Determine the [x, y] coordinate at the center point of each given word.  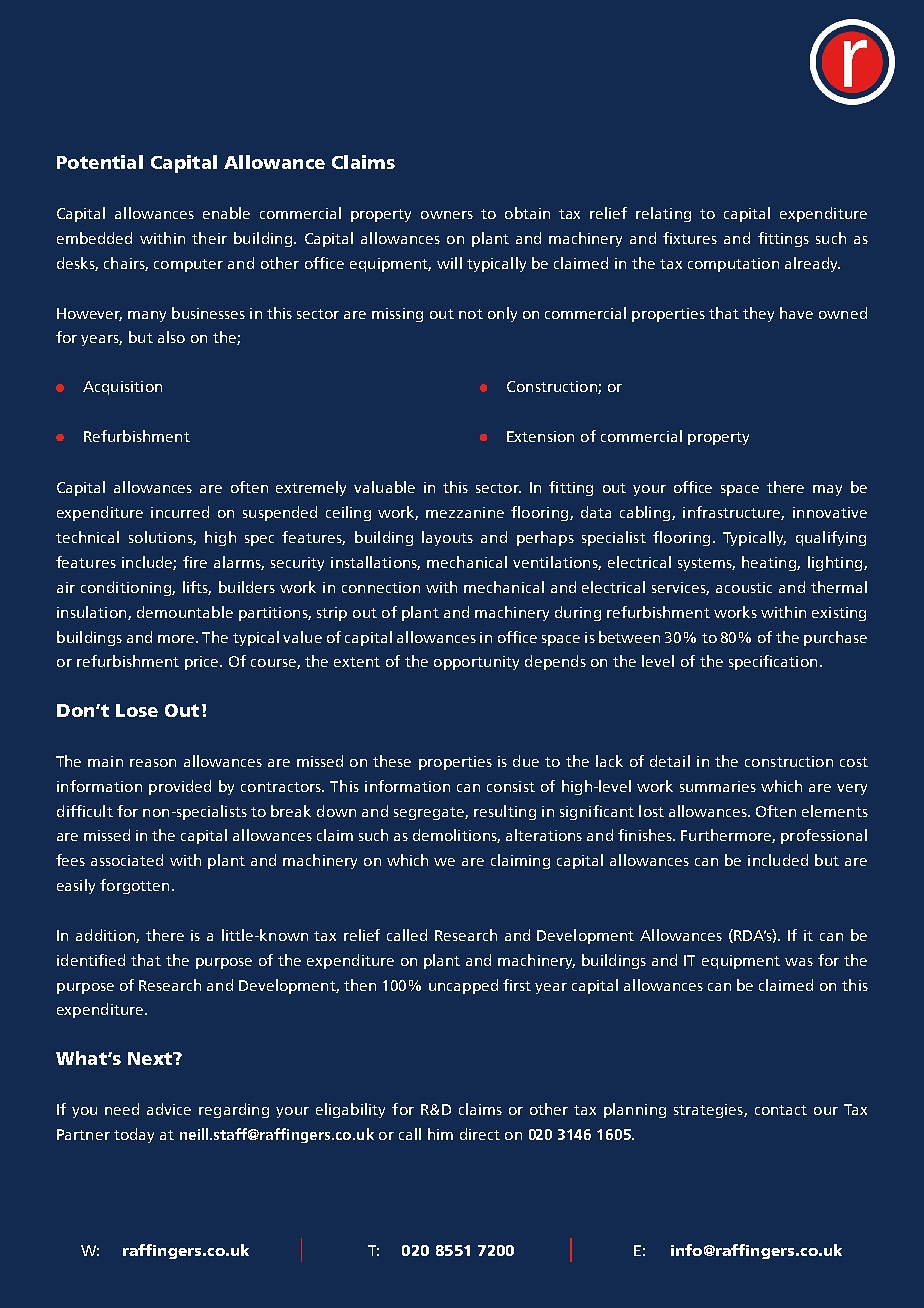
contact [781, 1110]
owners [447, 215]
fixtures [690, 238]
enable [226, 213]
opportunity [476, 663]
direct [480, 1134]
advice [169, 1109]
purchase [835, 638]
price [203, 663]
